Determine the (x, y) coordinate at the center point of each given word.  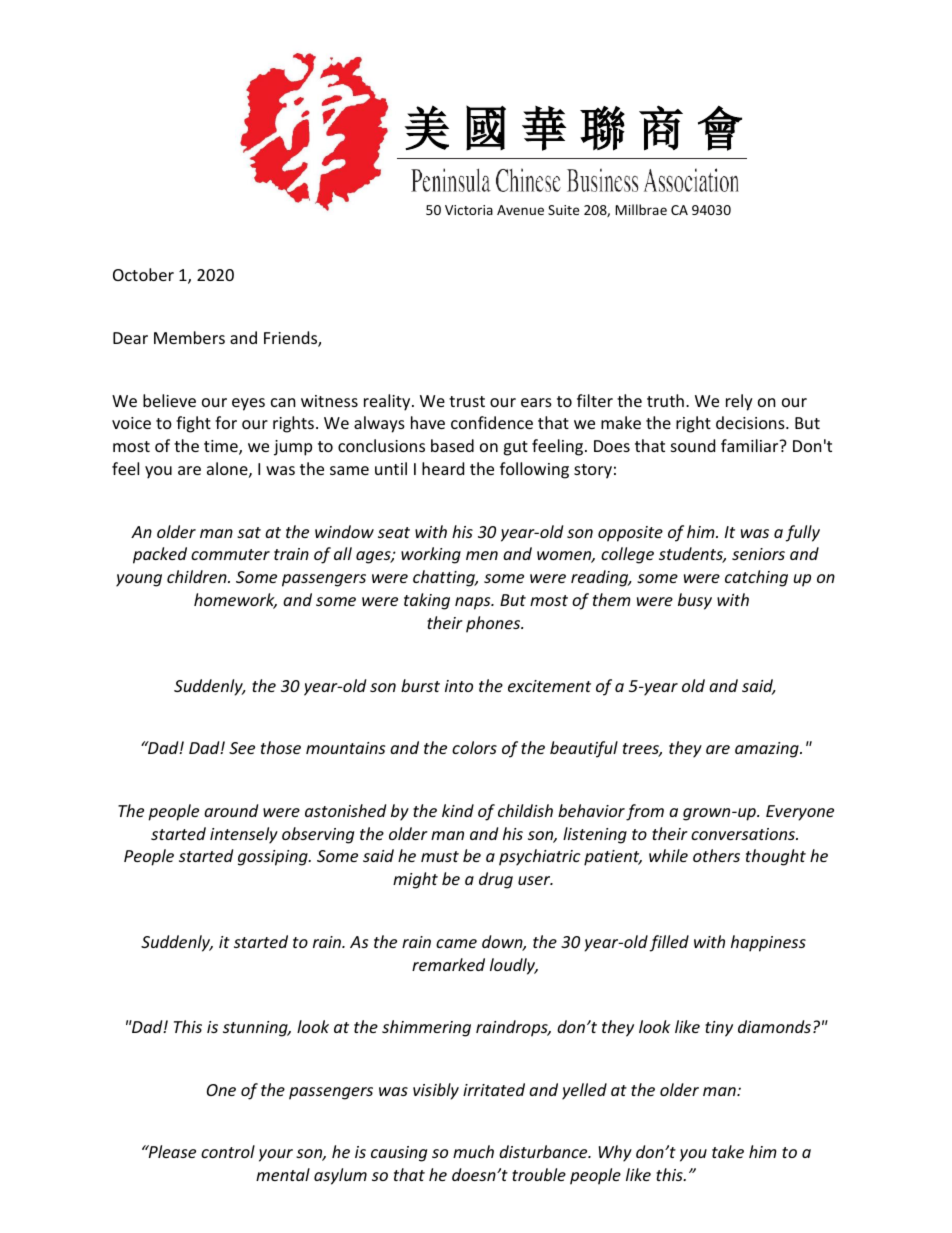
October (143, 274)
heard (443, 468)
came (456, 943)
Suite (563, 210)
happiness (768, 943)
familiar (751, 445)
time (222, 447)
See (242, 748)
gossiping (274, 858)
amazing (768, 750)
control (228, 1151)
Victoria (469, 210)
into (459, 686)
